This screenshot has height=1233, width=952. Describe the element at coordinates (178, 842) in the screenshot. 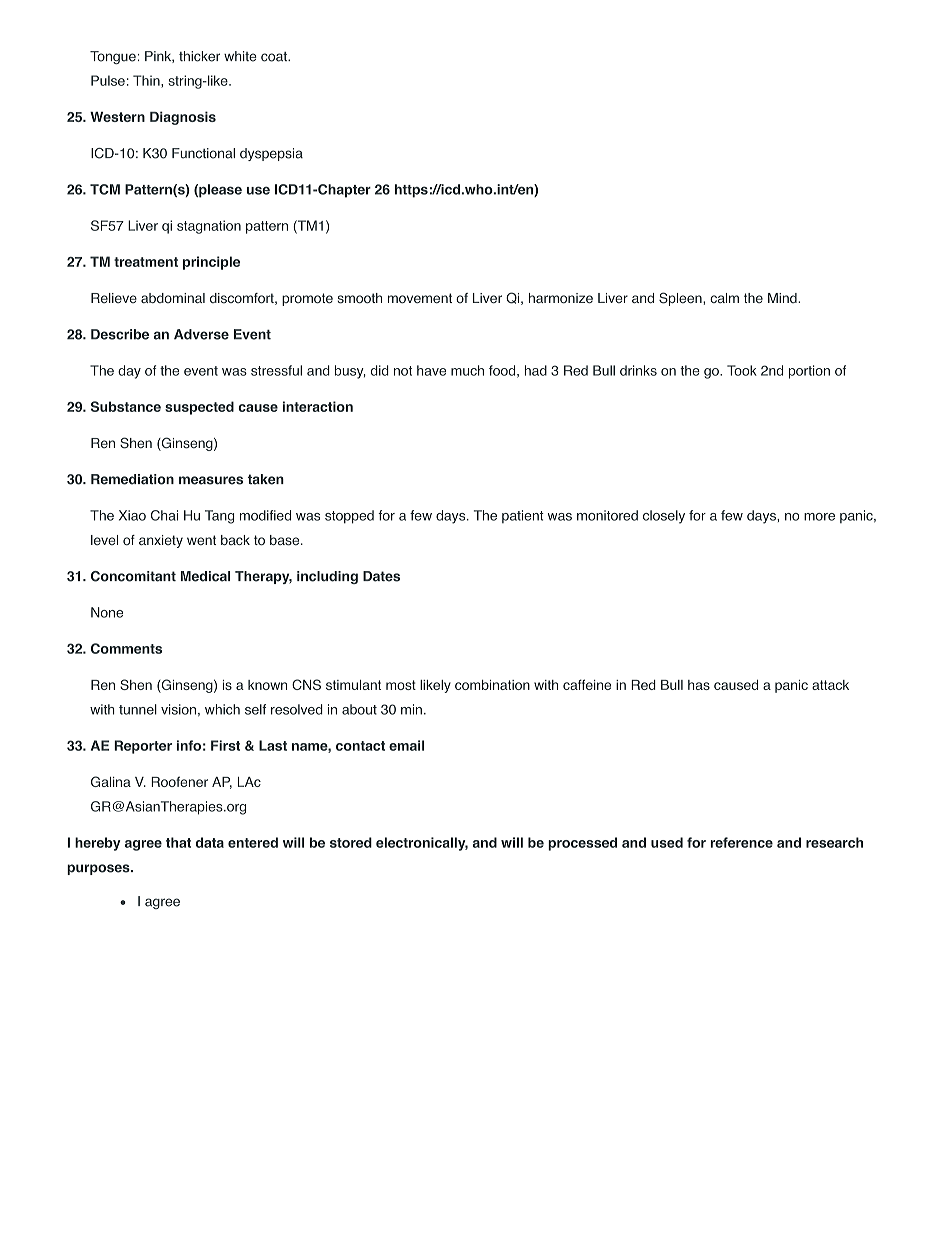

I see `that` at that location.
